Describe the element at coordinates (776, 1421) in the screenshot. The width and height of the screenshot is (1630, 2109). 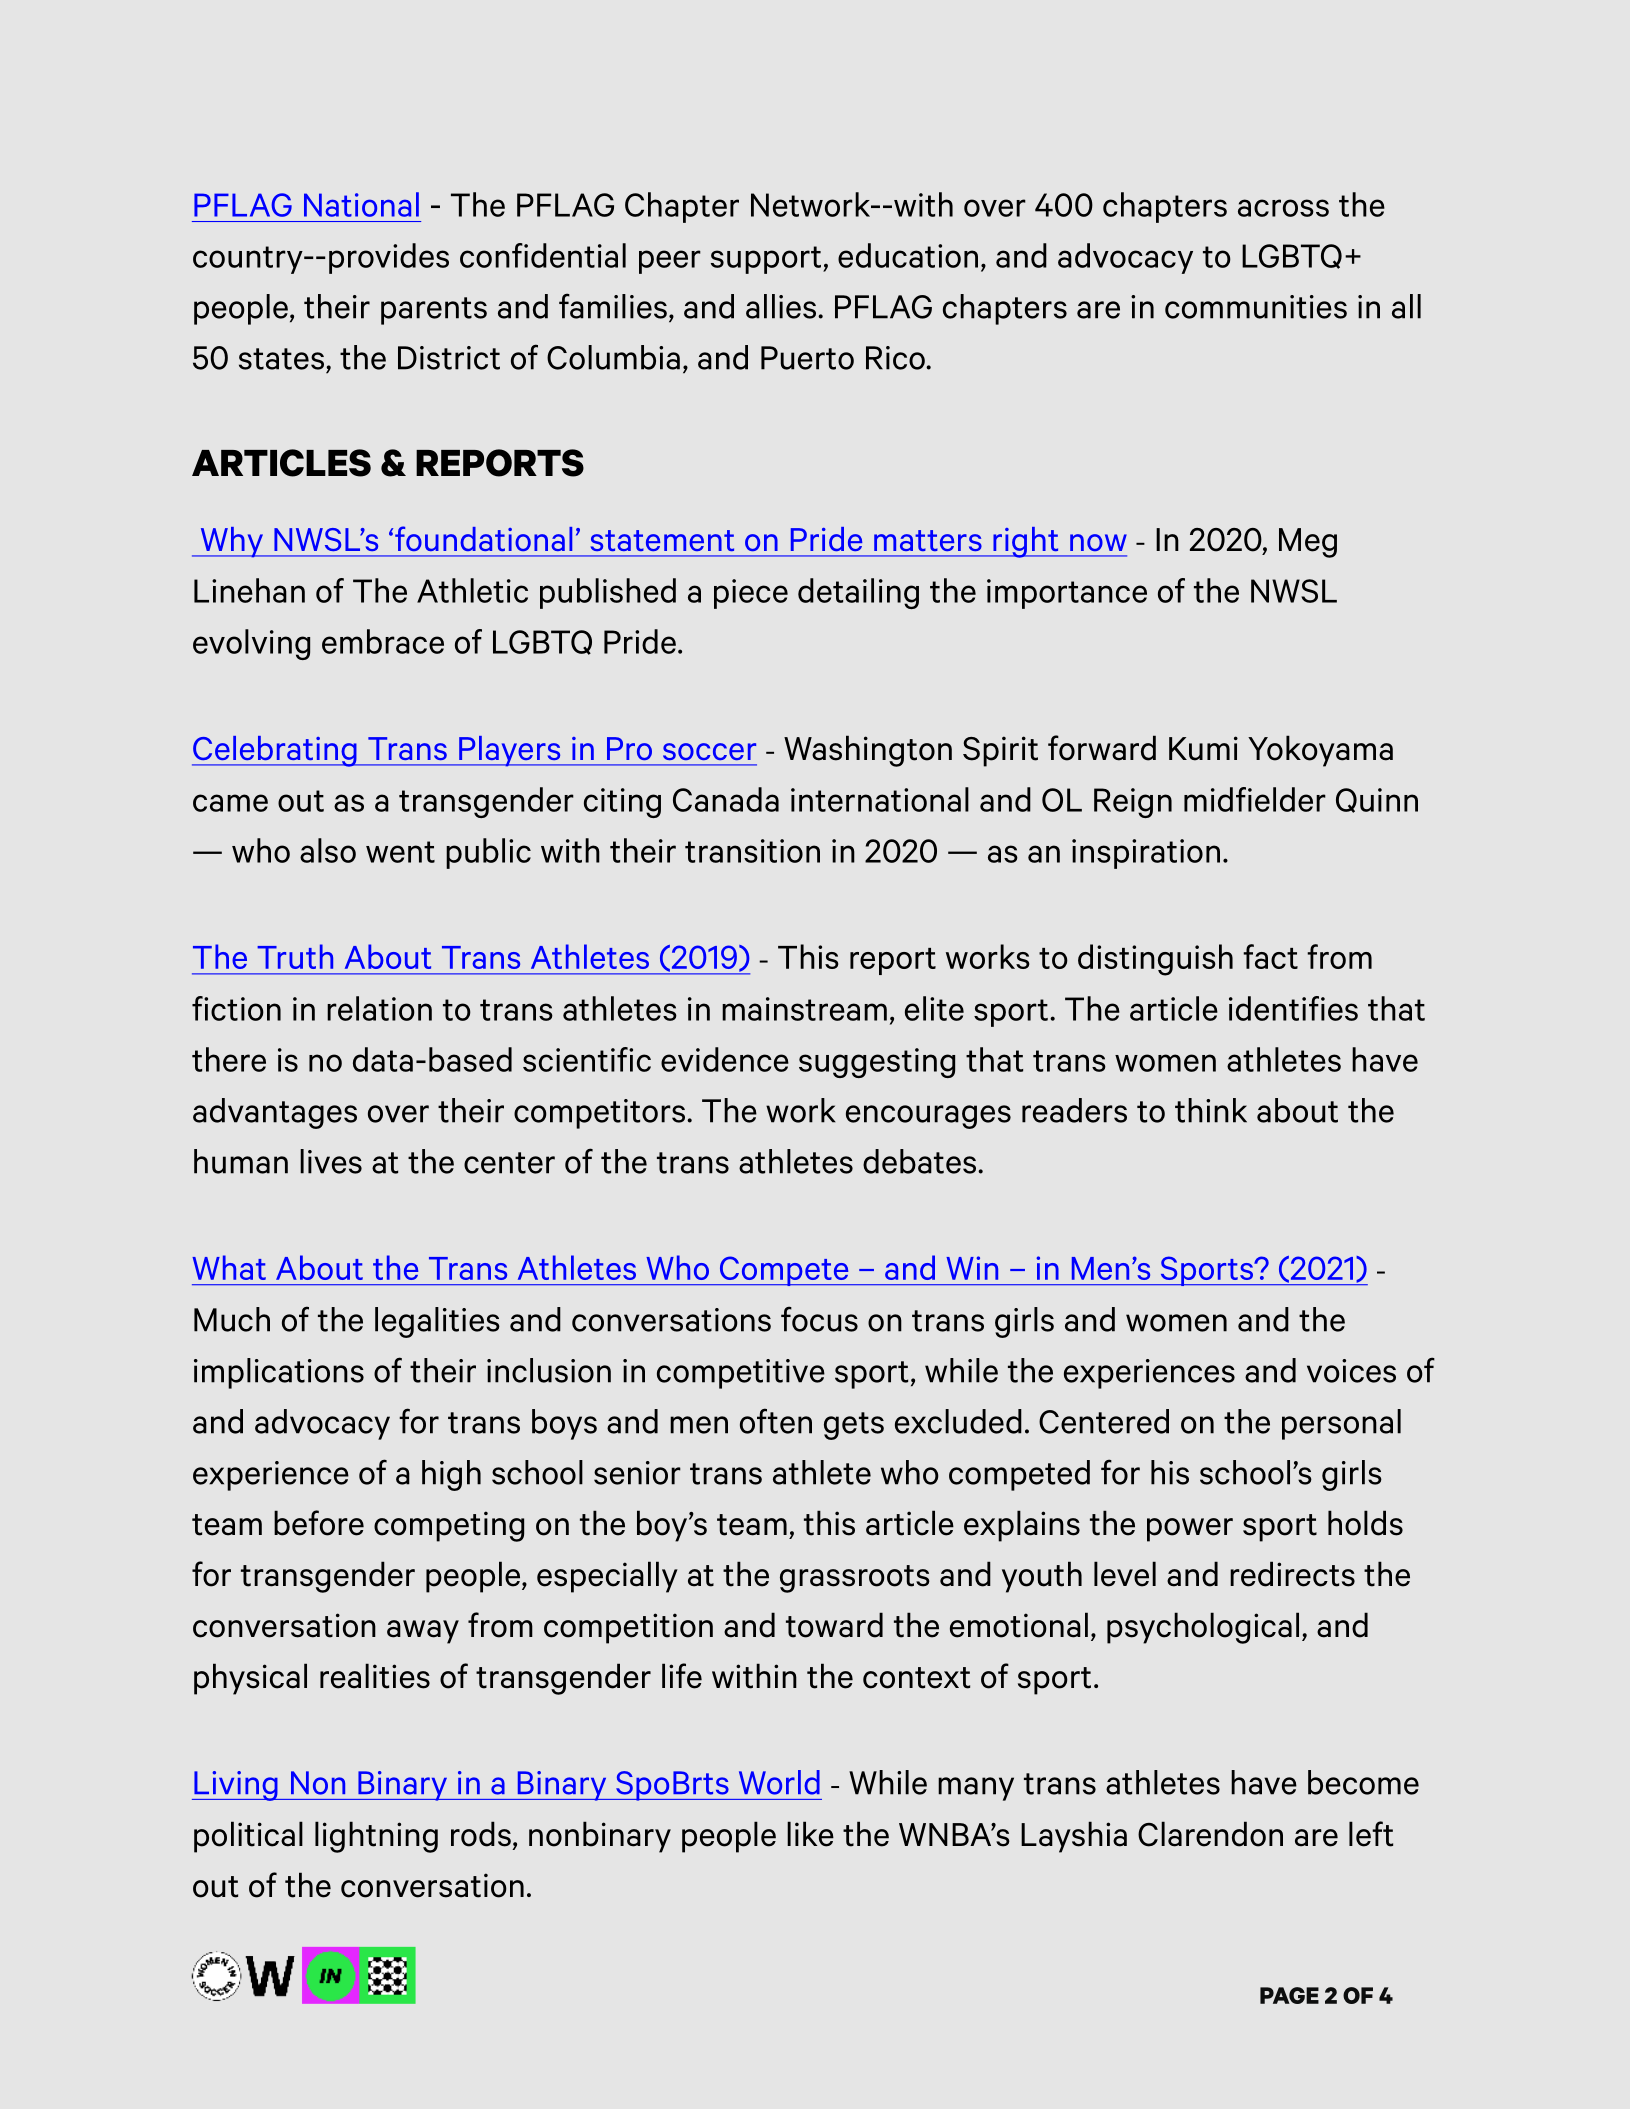
I see `often` at that location.
